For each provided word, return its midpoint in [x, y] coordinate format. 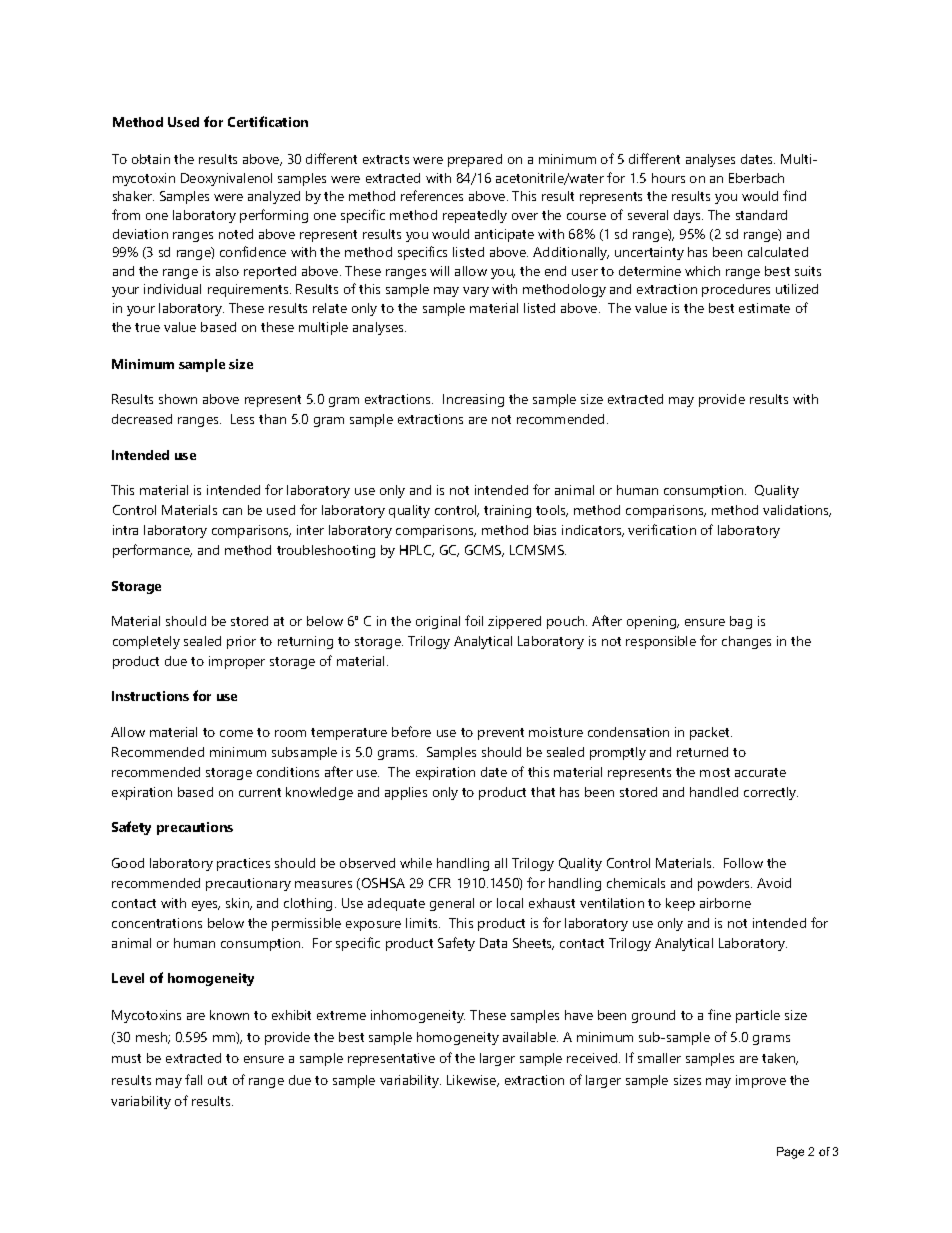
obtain [151, 159]
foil [474, 620]
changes [746, 642]
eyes [206, 906]
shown [178, 399]
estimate [764, 308]
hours [668, 178]
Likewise [473, 1081]
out [217, 1080]
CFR [440, 883]
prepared [475, 160]
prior [241, 642]
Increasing [473, 400]
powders [725, 884]
